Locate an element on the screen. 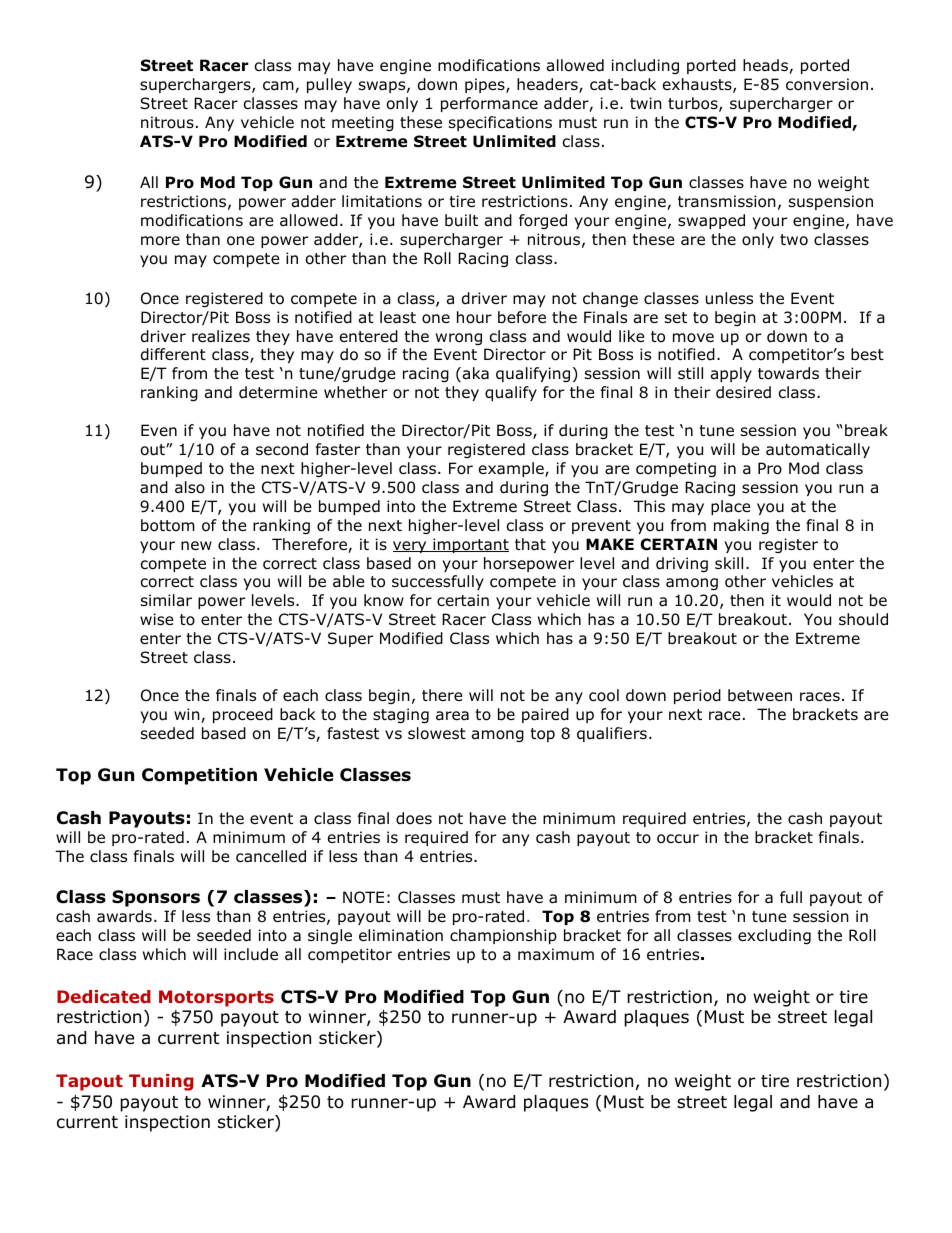  does is located at coordinates (414, 818).
